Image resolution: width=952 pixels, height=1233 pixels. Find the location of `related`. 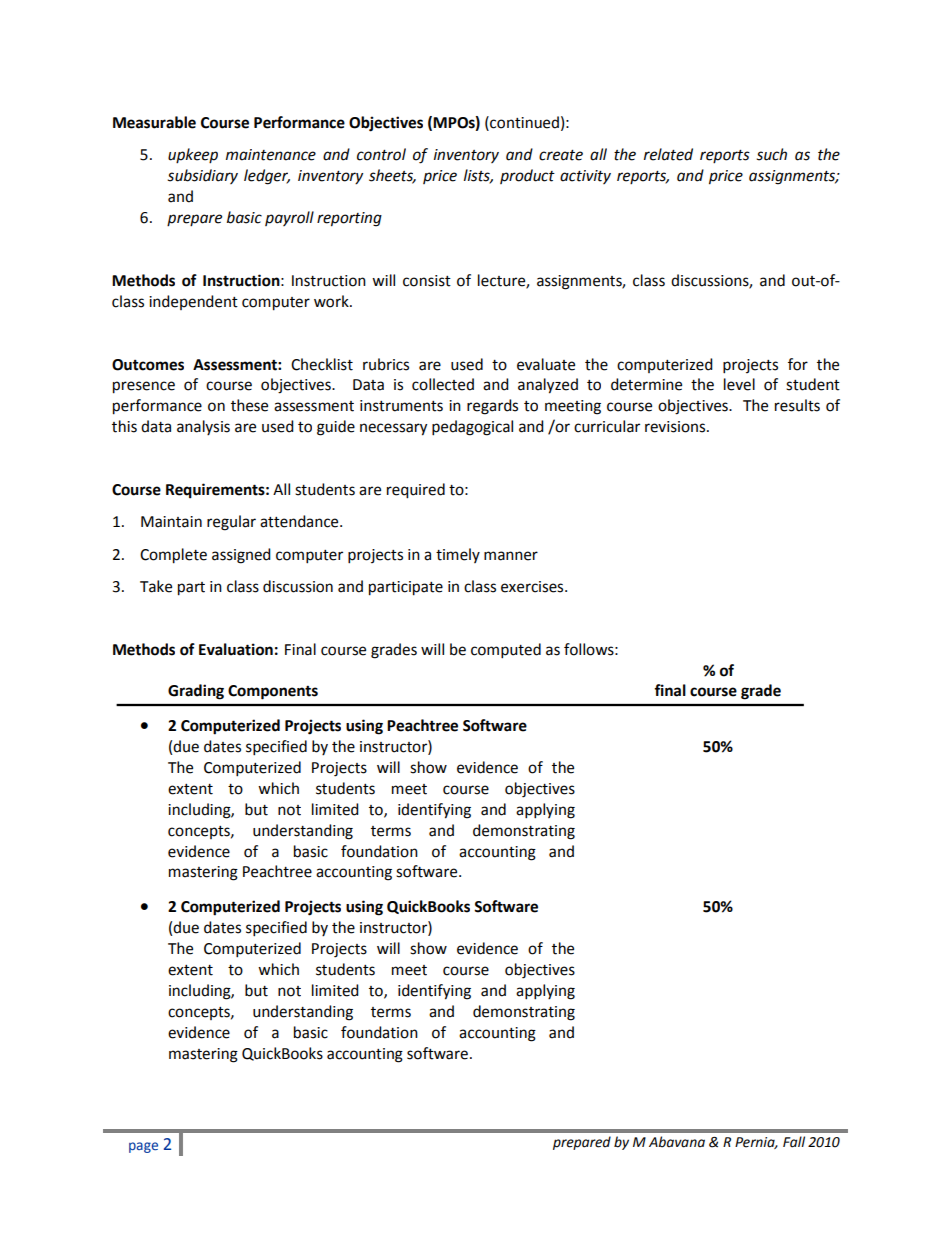

related is located at coordinates (668, 154).
